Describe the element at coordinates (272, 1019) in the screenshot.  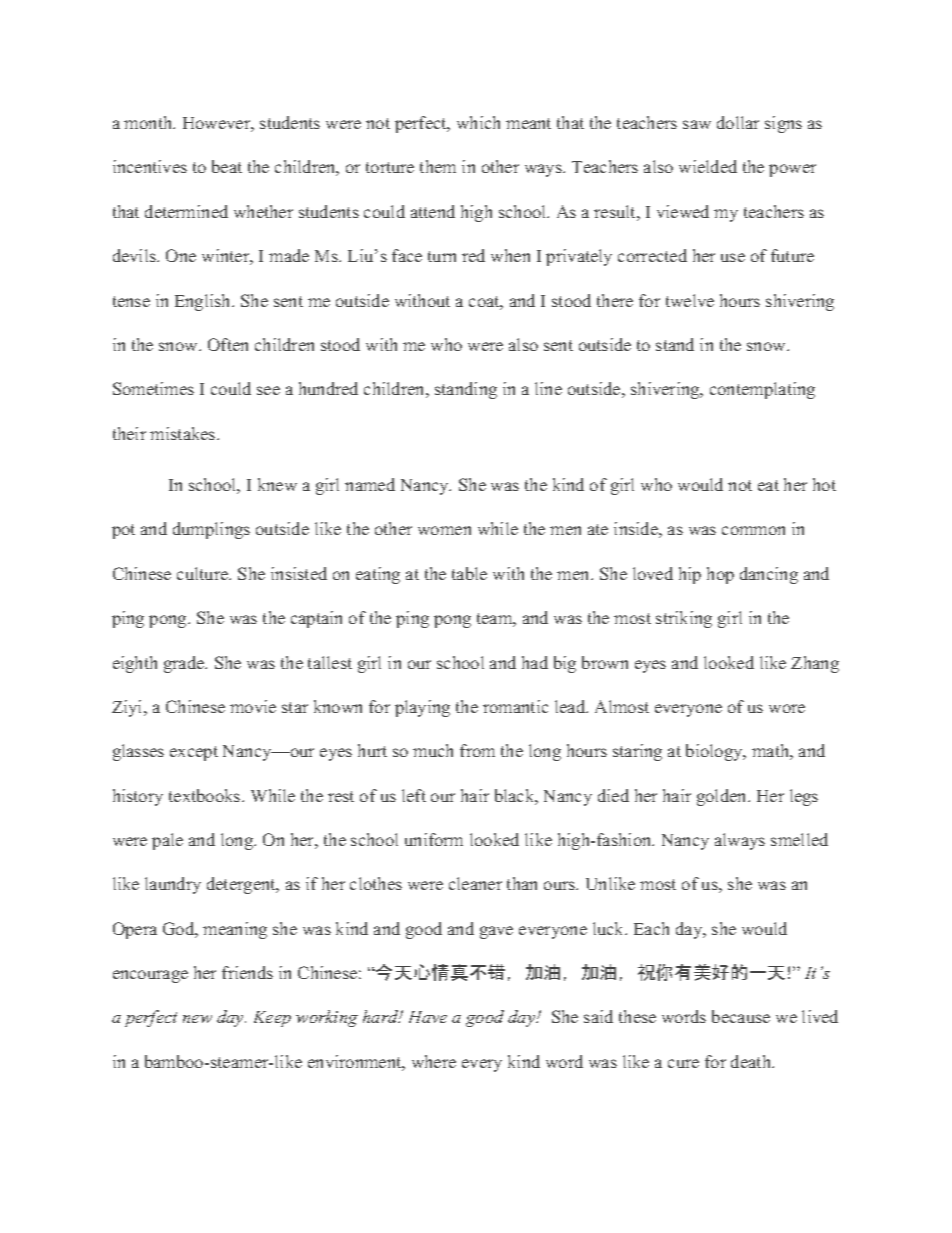
I see `Keep` at that location.
